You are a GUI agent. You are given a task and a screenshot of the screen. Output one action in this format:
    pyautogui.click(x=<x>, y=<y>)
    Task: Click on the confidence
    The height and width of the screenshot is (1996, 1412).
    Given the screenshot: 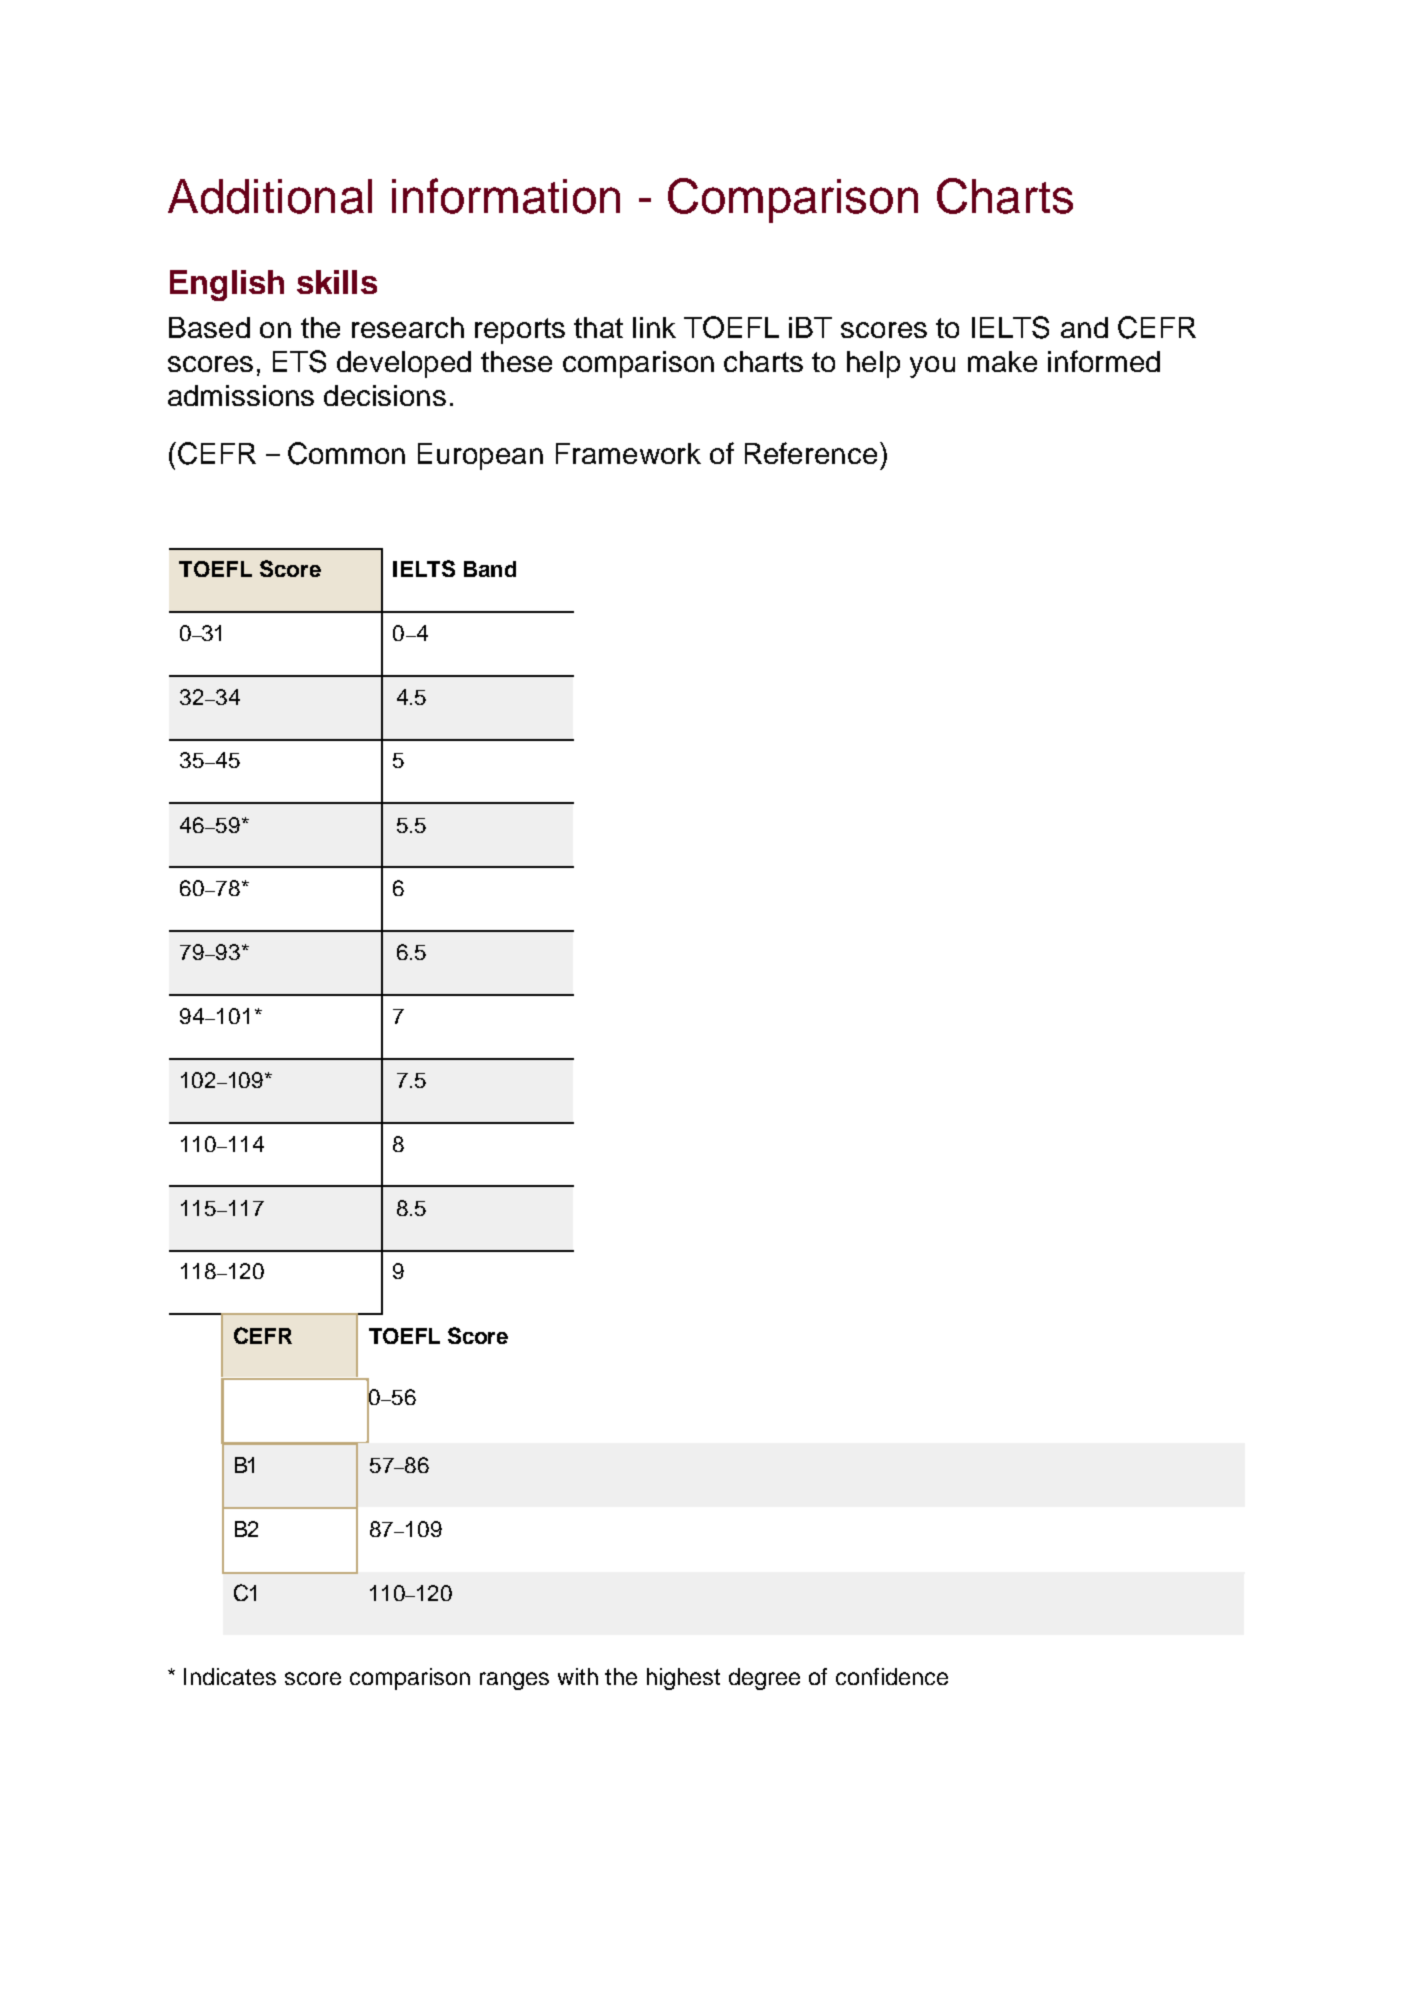 What is the action you would take?
    pyautogui.click(x=892, y=1676)
